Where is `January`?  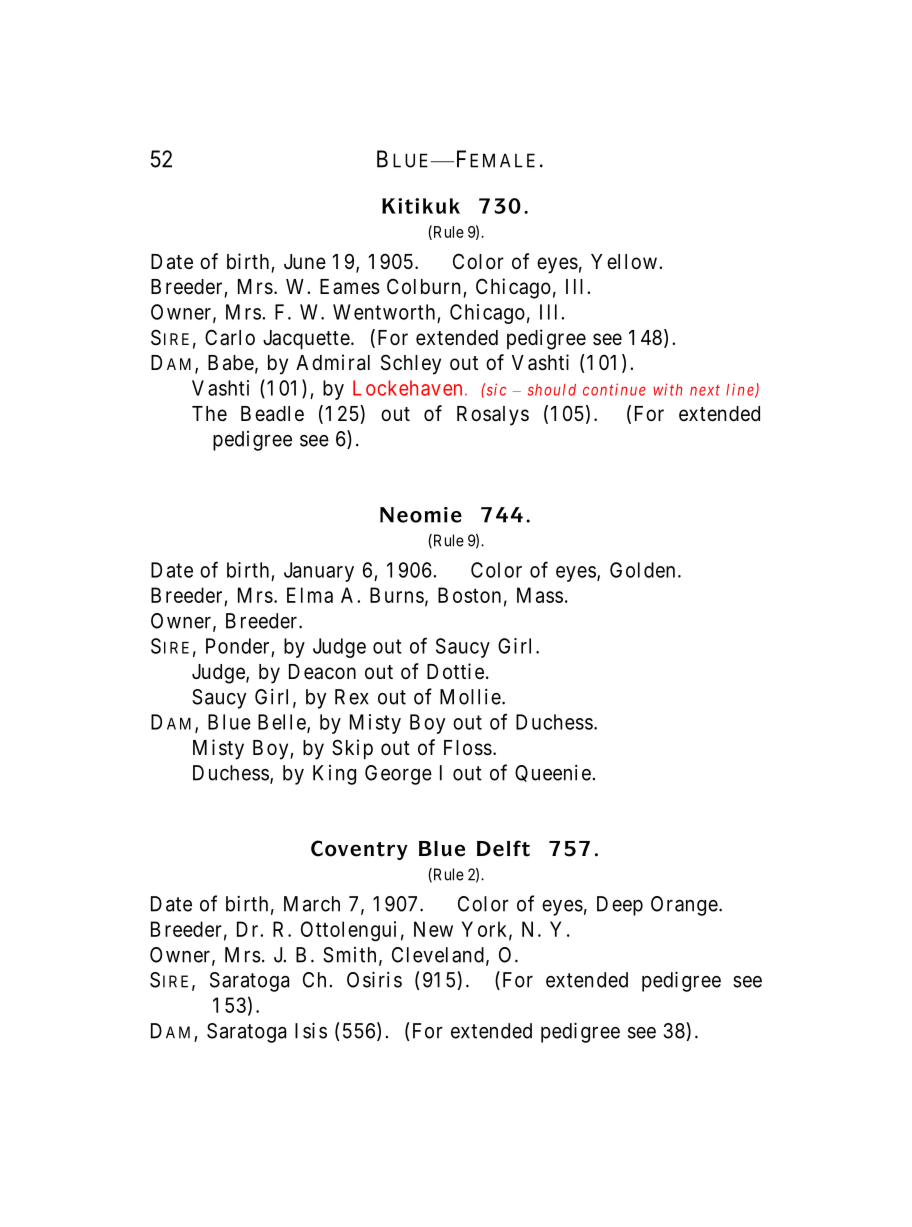 January is located at coordinates (319, 572).
